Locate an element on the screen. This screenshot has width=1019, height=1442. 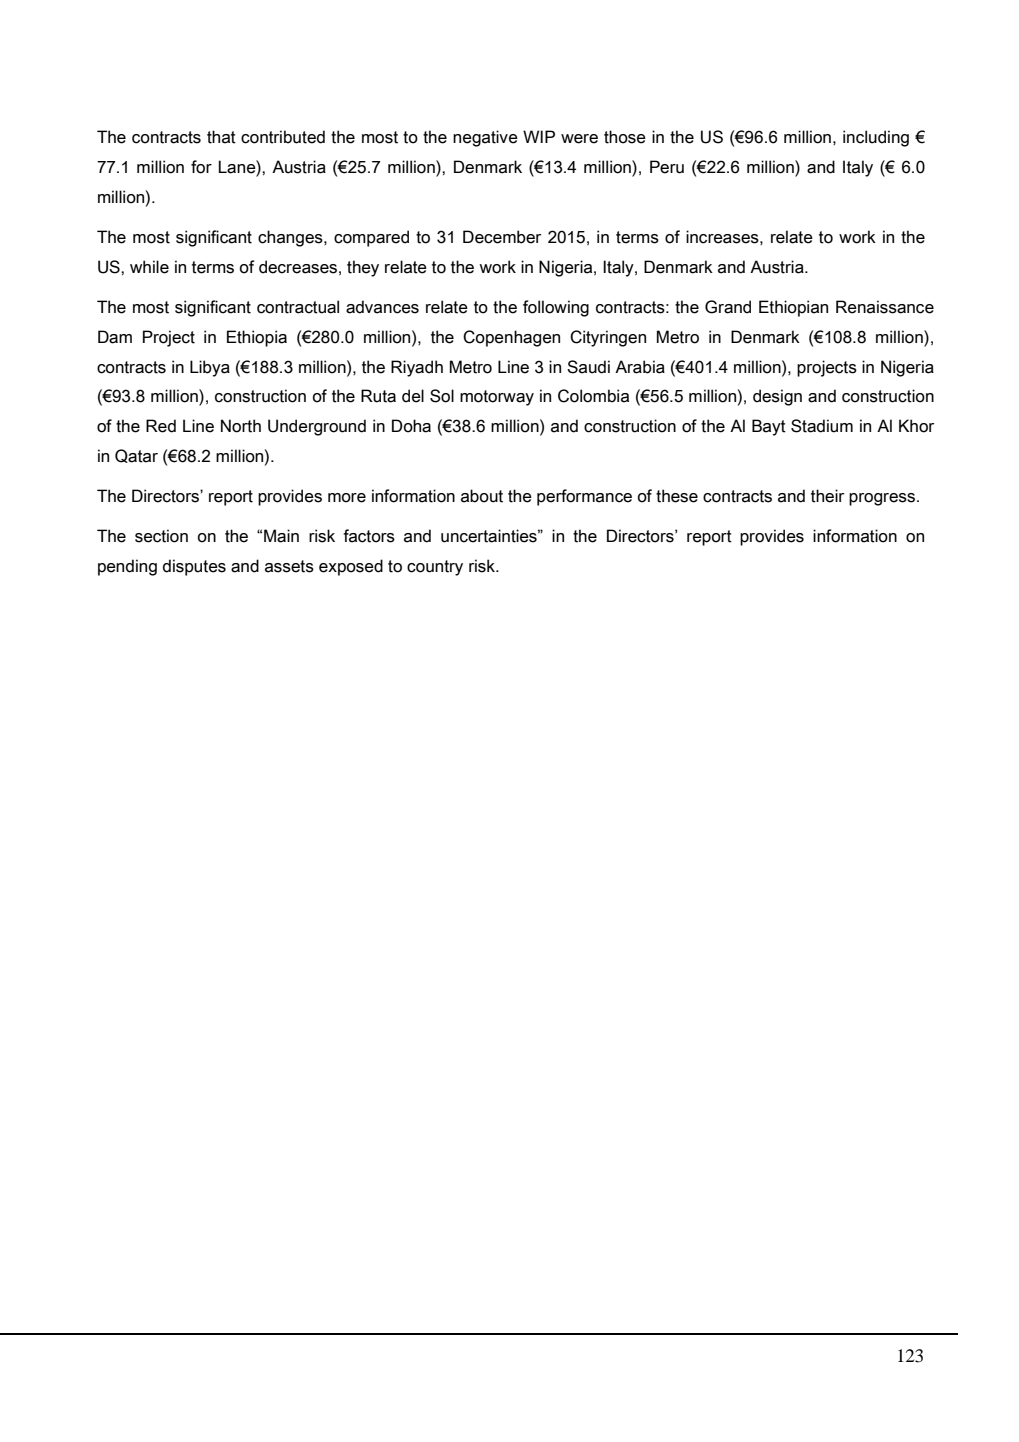
that is located at coordinates (221, 137).
